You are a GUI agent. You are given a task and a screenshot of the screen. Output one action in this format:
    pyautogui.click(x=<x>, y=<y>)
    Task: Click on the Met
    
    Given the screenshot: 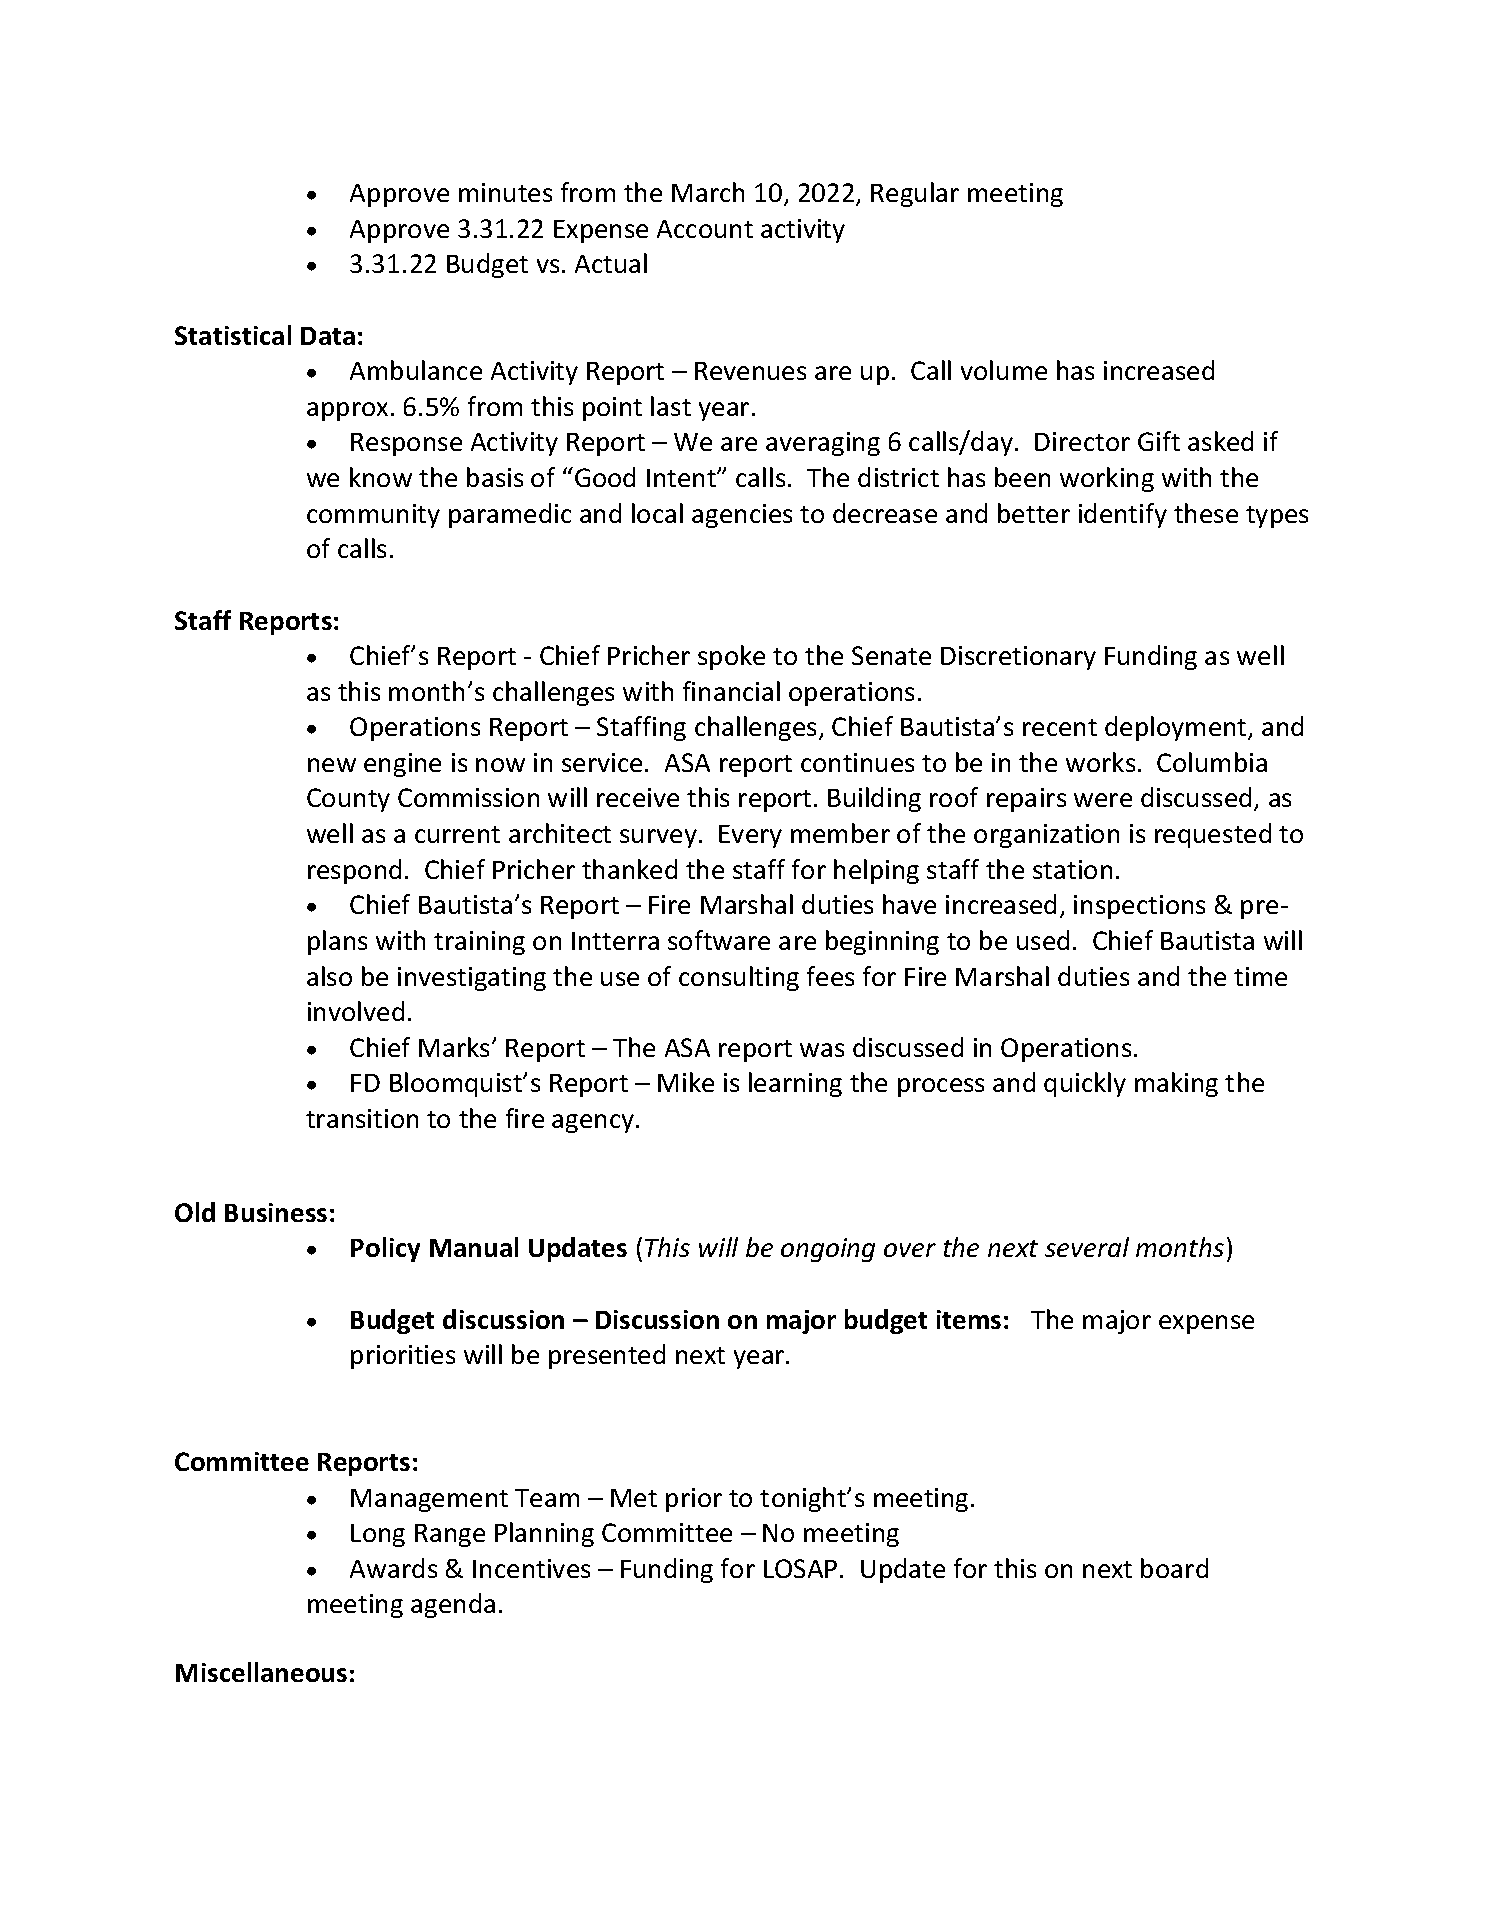 What is the action you would take?
    pyautogui.click(x=634, y=1498)
